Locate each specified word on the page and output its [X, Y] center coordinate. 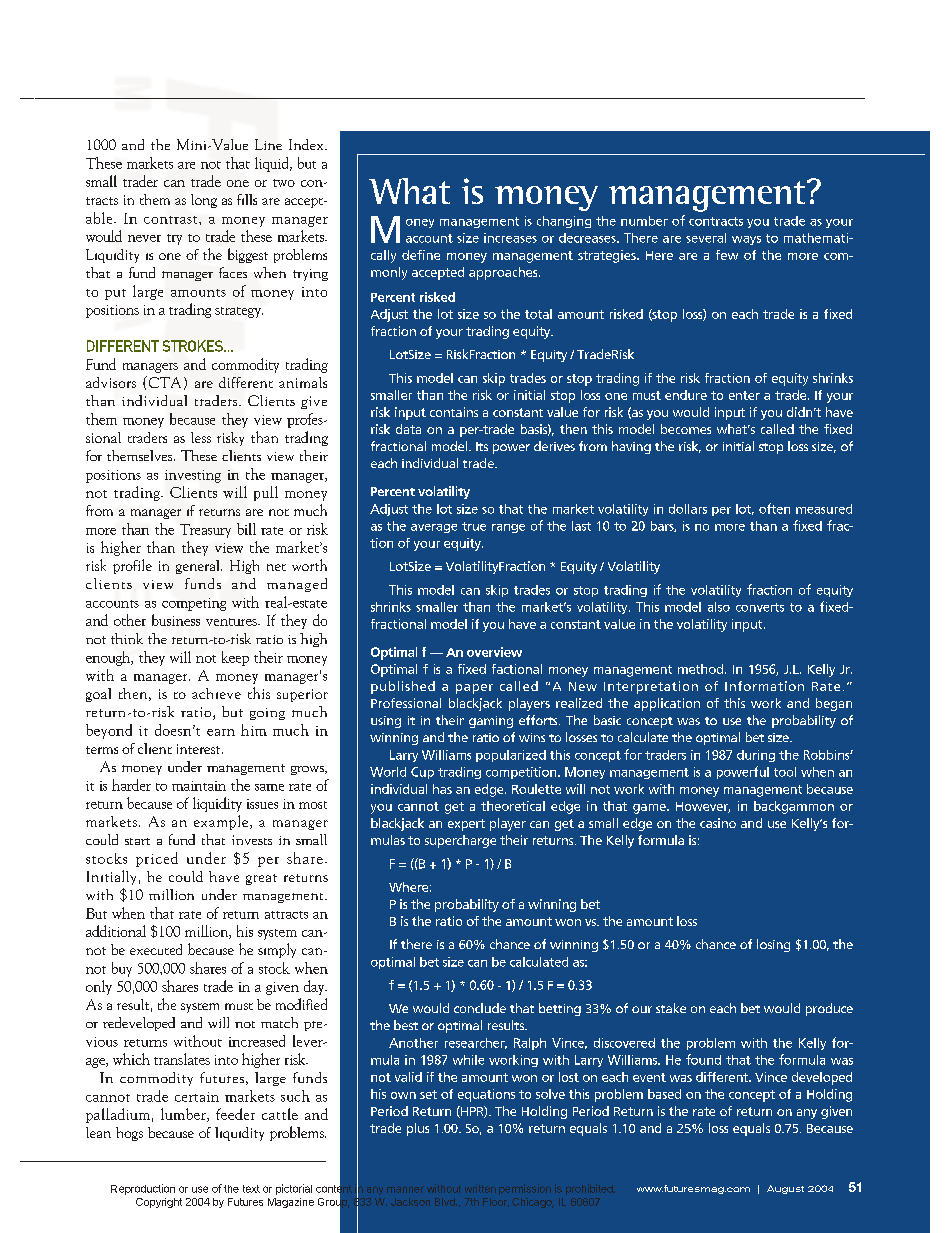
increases [510, 238]
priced [157, 859]
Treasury [205, 531]
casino [718, 823]
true [474, 526]
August [785, 1189]
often [774, 508]
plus [418, 1129]
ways [746, 240]
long [204, 201]
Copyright [159, 1203]
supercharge [460, 841]
